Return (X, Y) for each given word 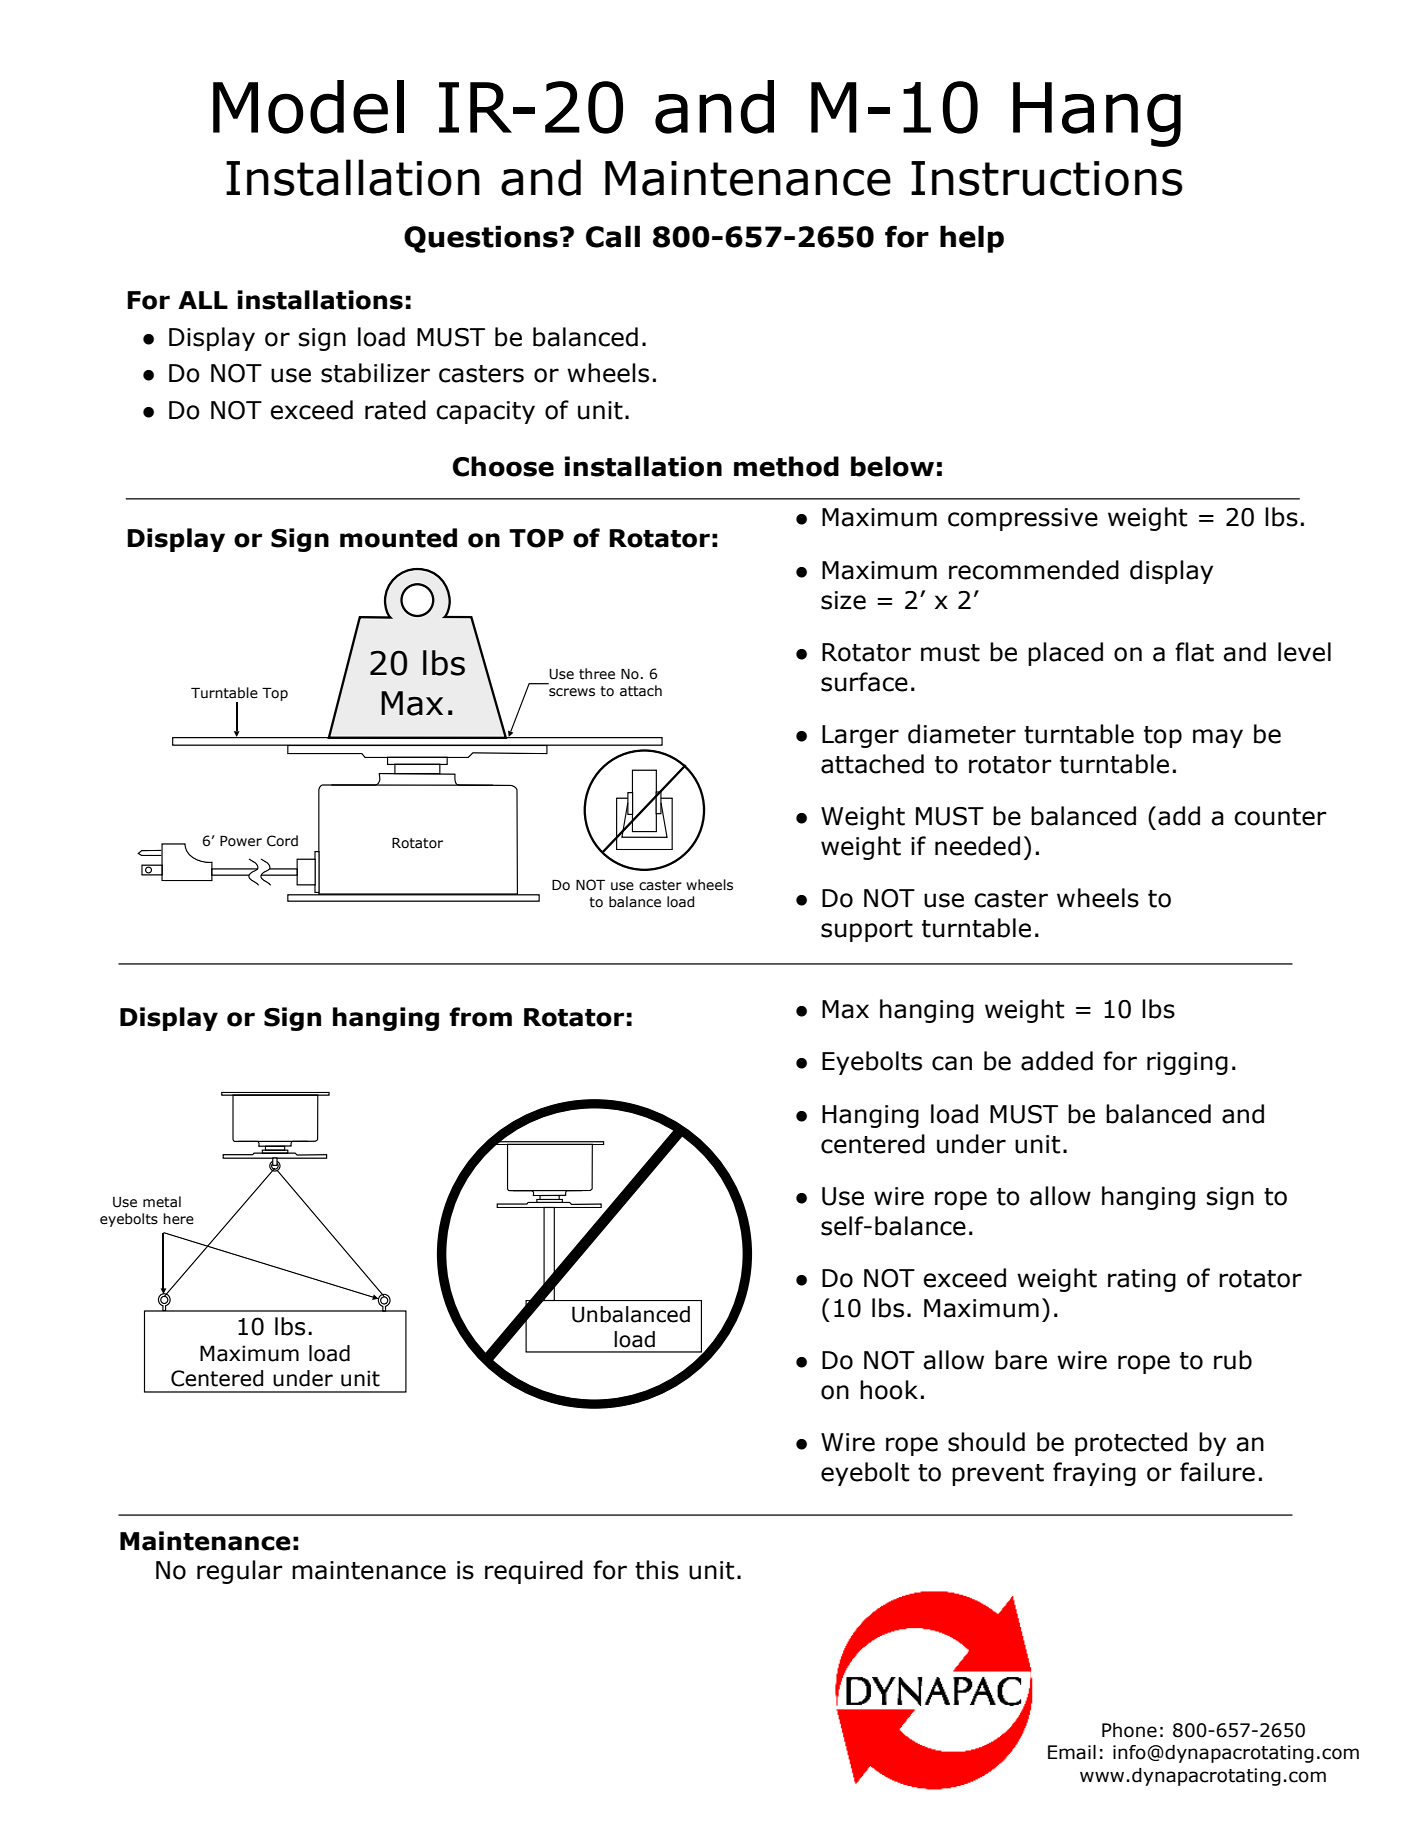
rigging (1187, 1063)
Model (308, 107)
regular (240, 1572)
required (534, 1572)
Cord (282, 841)
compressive (1023, 519)
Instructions (1047, 178)
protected (1131, 1444)
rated (395, 410)
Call (613, 236)
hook (889, 1390)
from (480, 1017)
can (952, 1063)
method (786, 466)
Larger (860, 736)
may (1218, 738)
